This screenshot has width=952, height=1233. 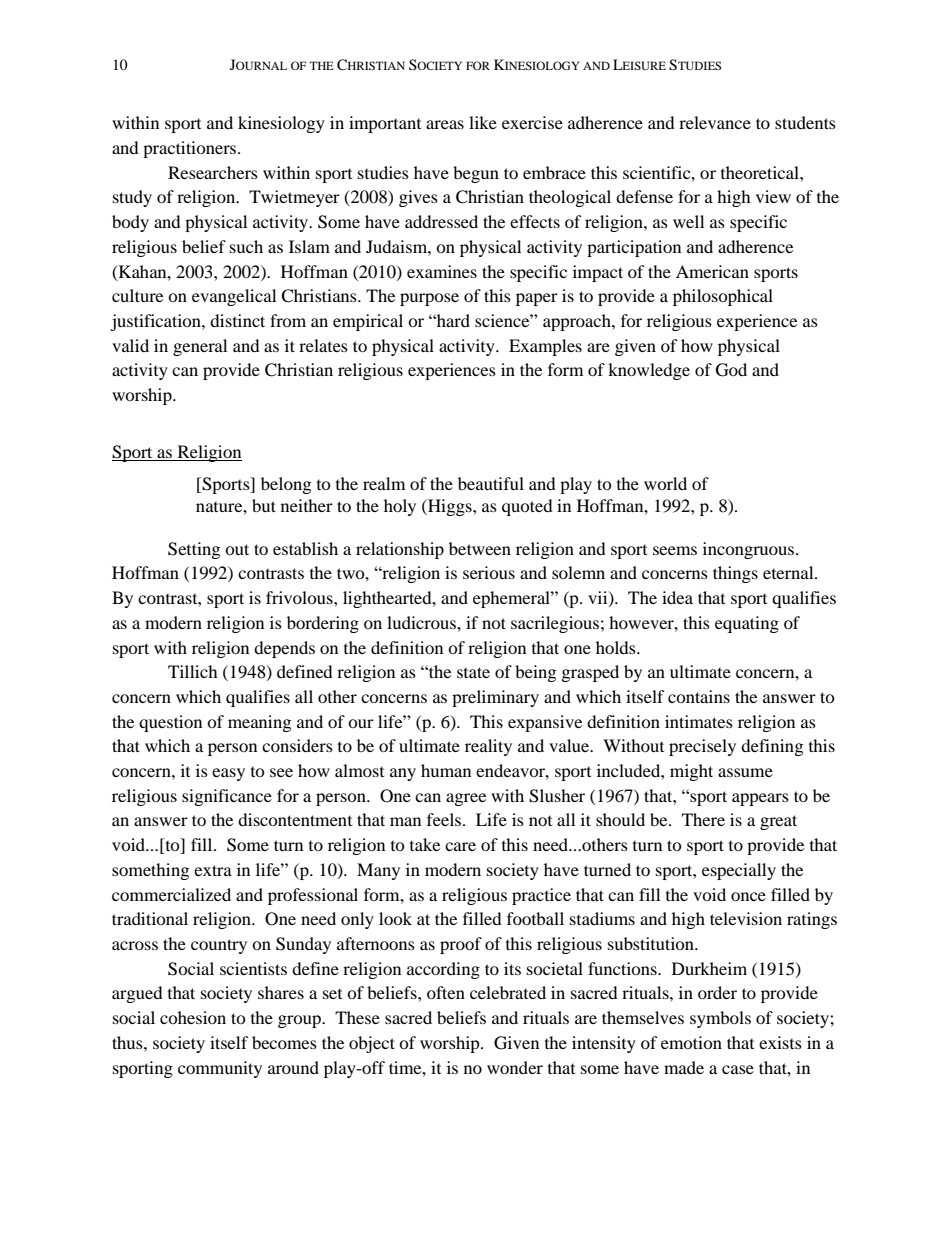 I want to click on significance, so click(x=227, y=797).
